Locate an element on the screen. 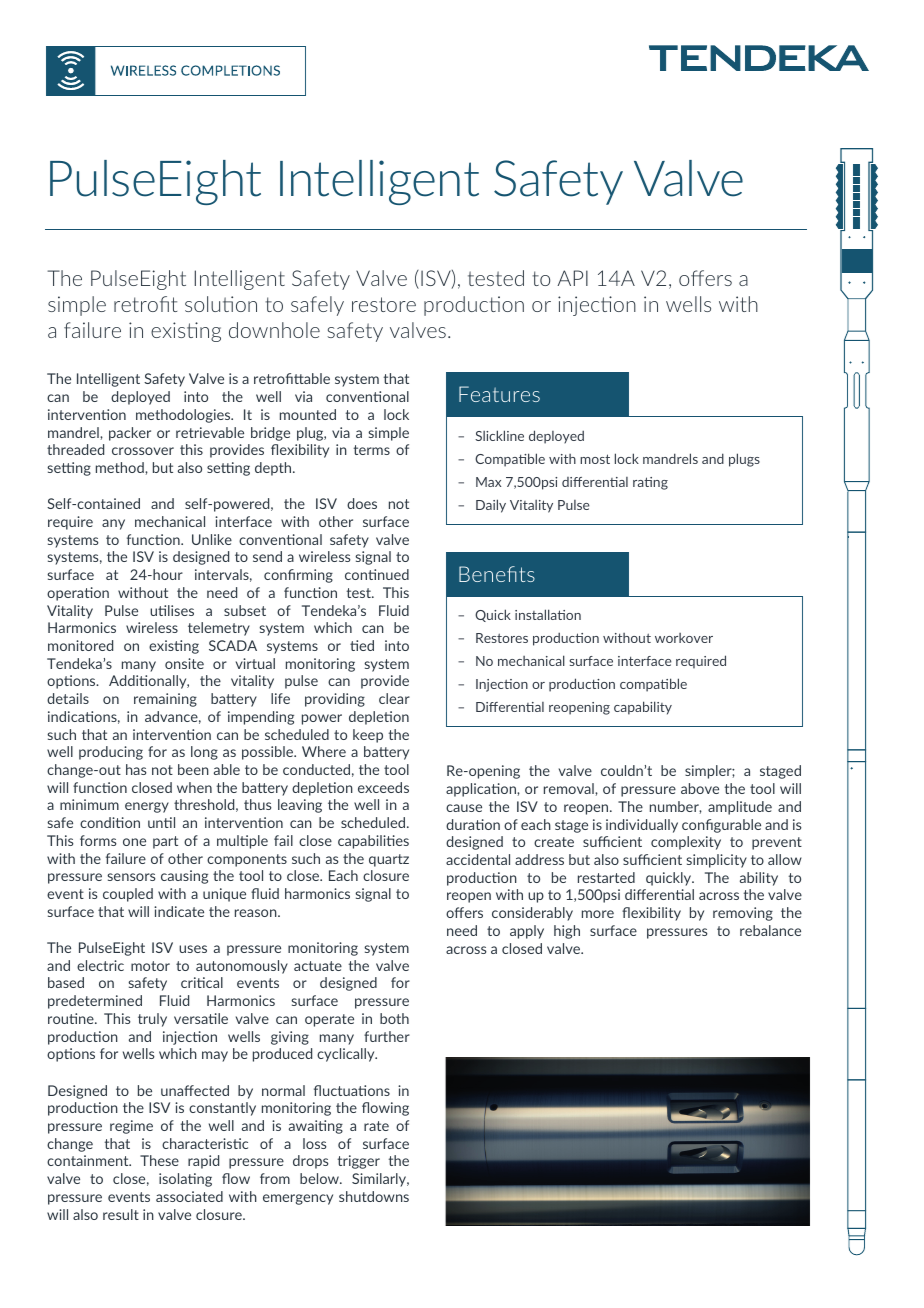 The width and height of the screenshot is (924, 1308). accidental is located at coordinates (478, 859).
